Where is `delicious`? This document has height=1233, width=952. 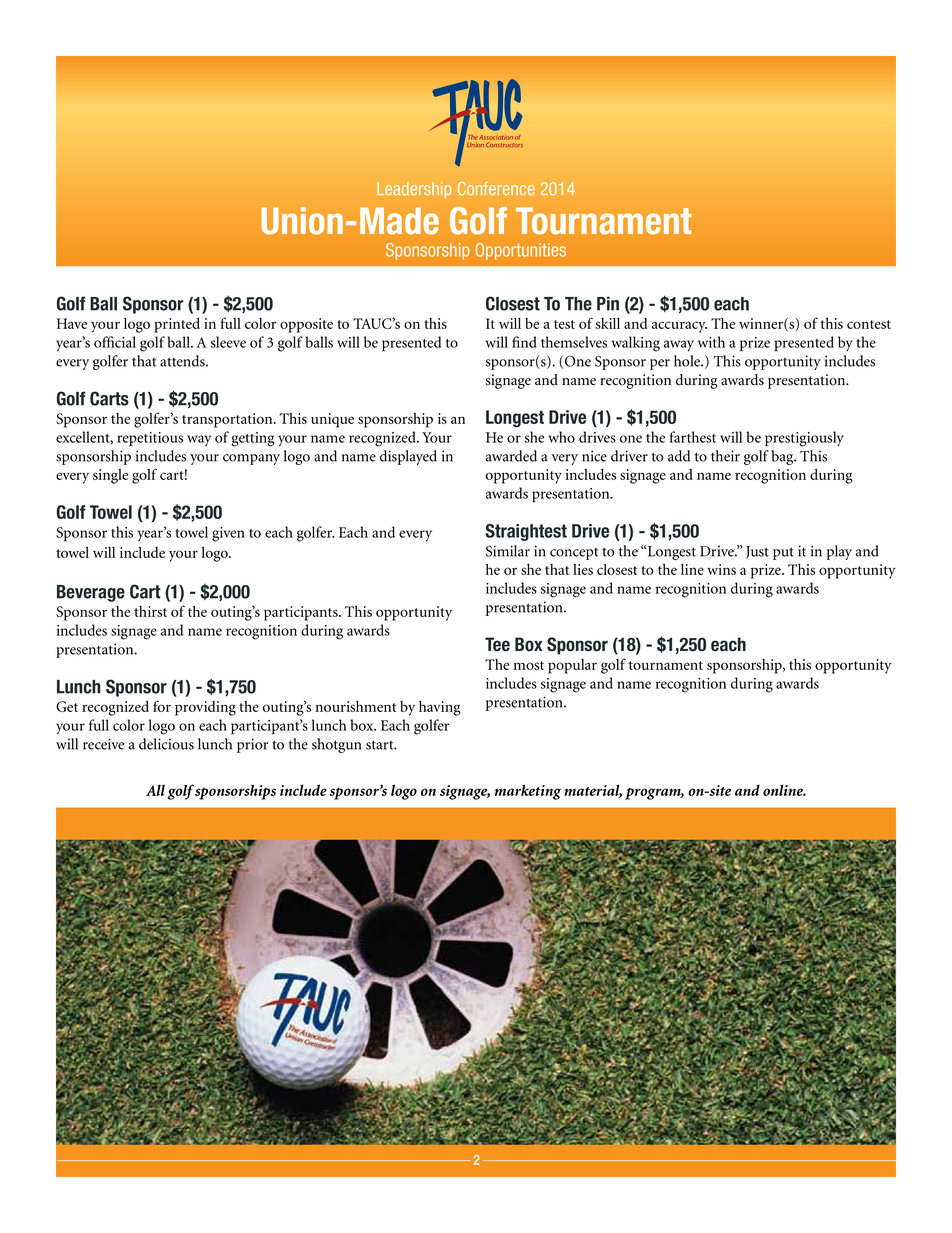 delicious is located at coordinates (166, 744).
